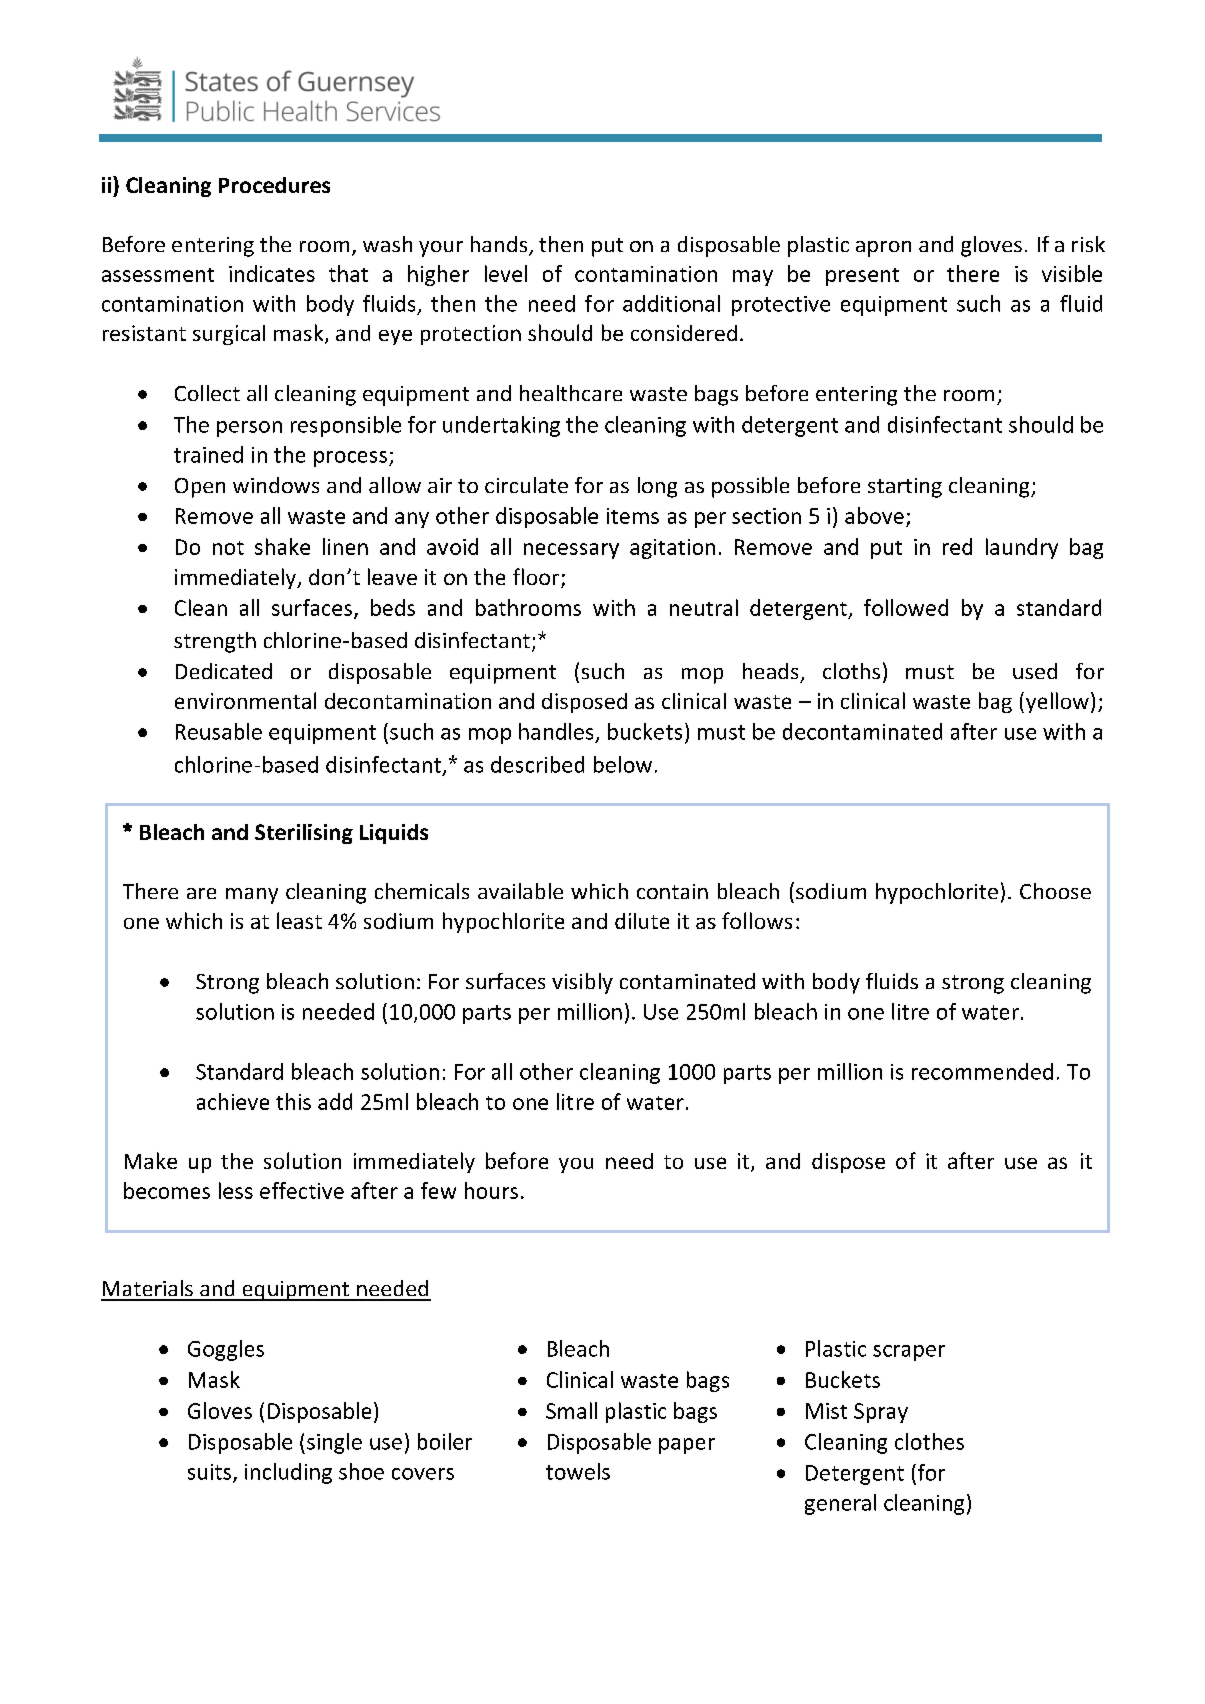 This screenshot has width=1205, height=1704. Describe the element at coordinates (1035, 671) in the screenshot. I see `used` at that location.
